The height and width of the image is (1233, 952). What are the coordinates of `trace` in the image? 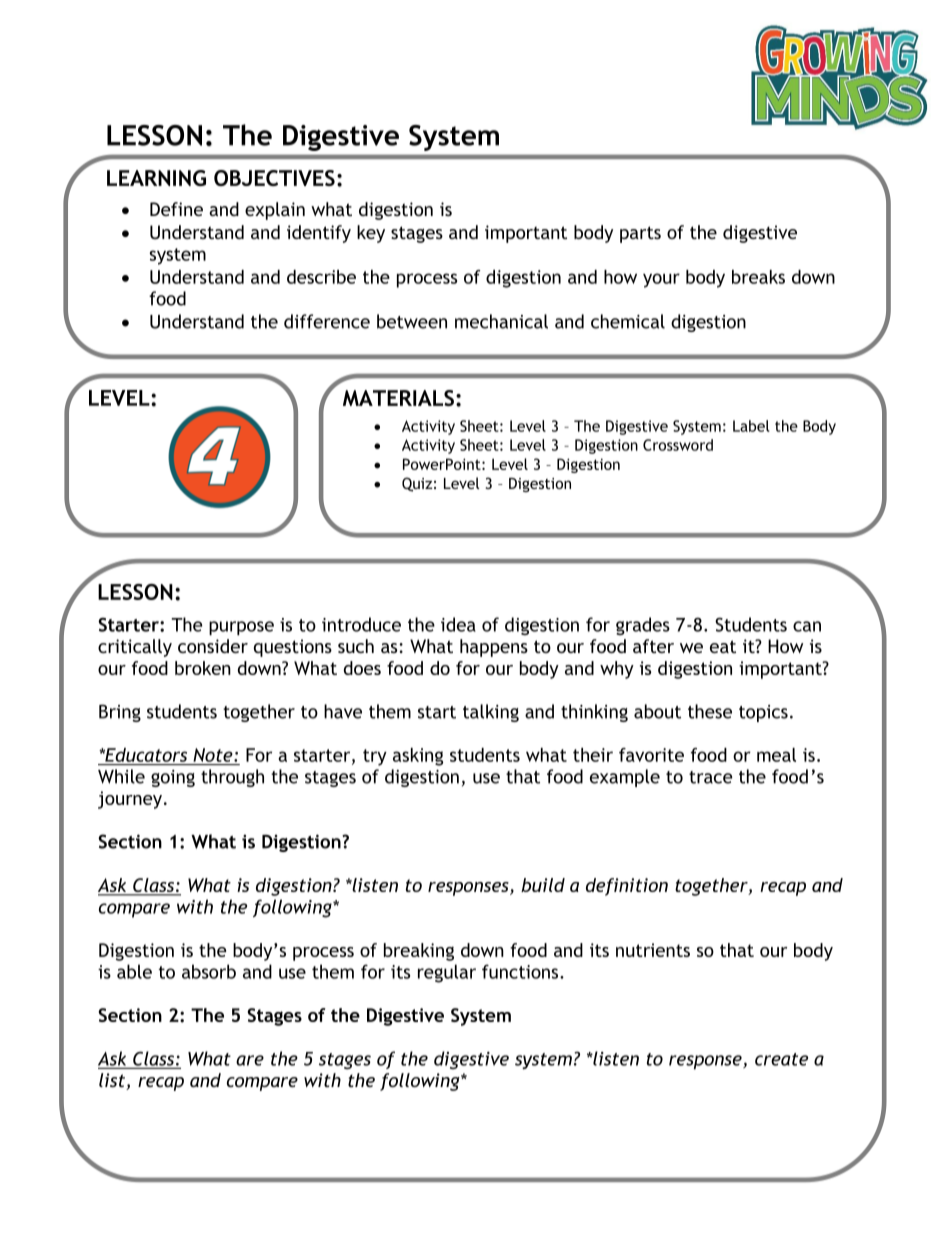 It's located at (711, 777).
